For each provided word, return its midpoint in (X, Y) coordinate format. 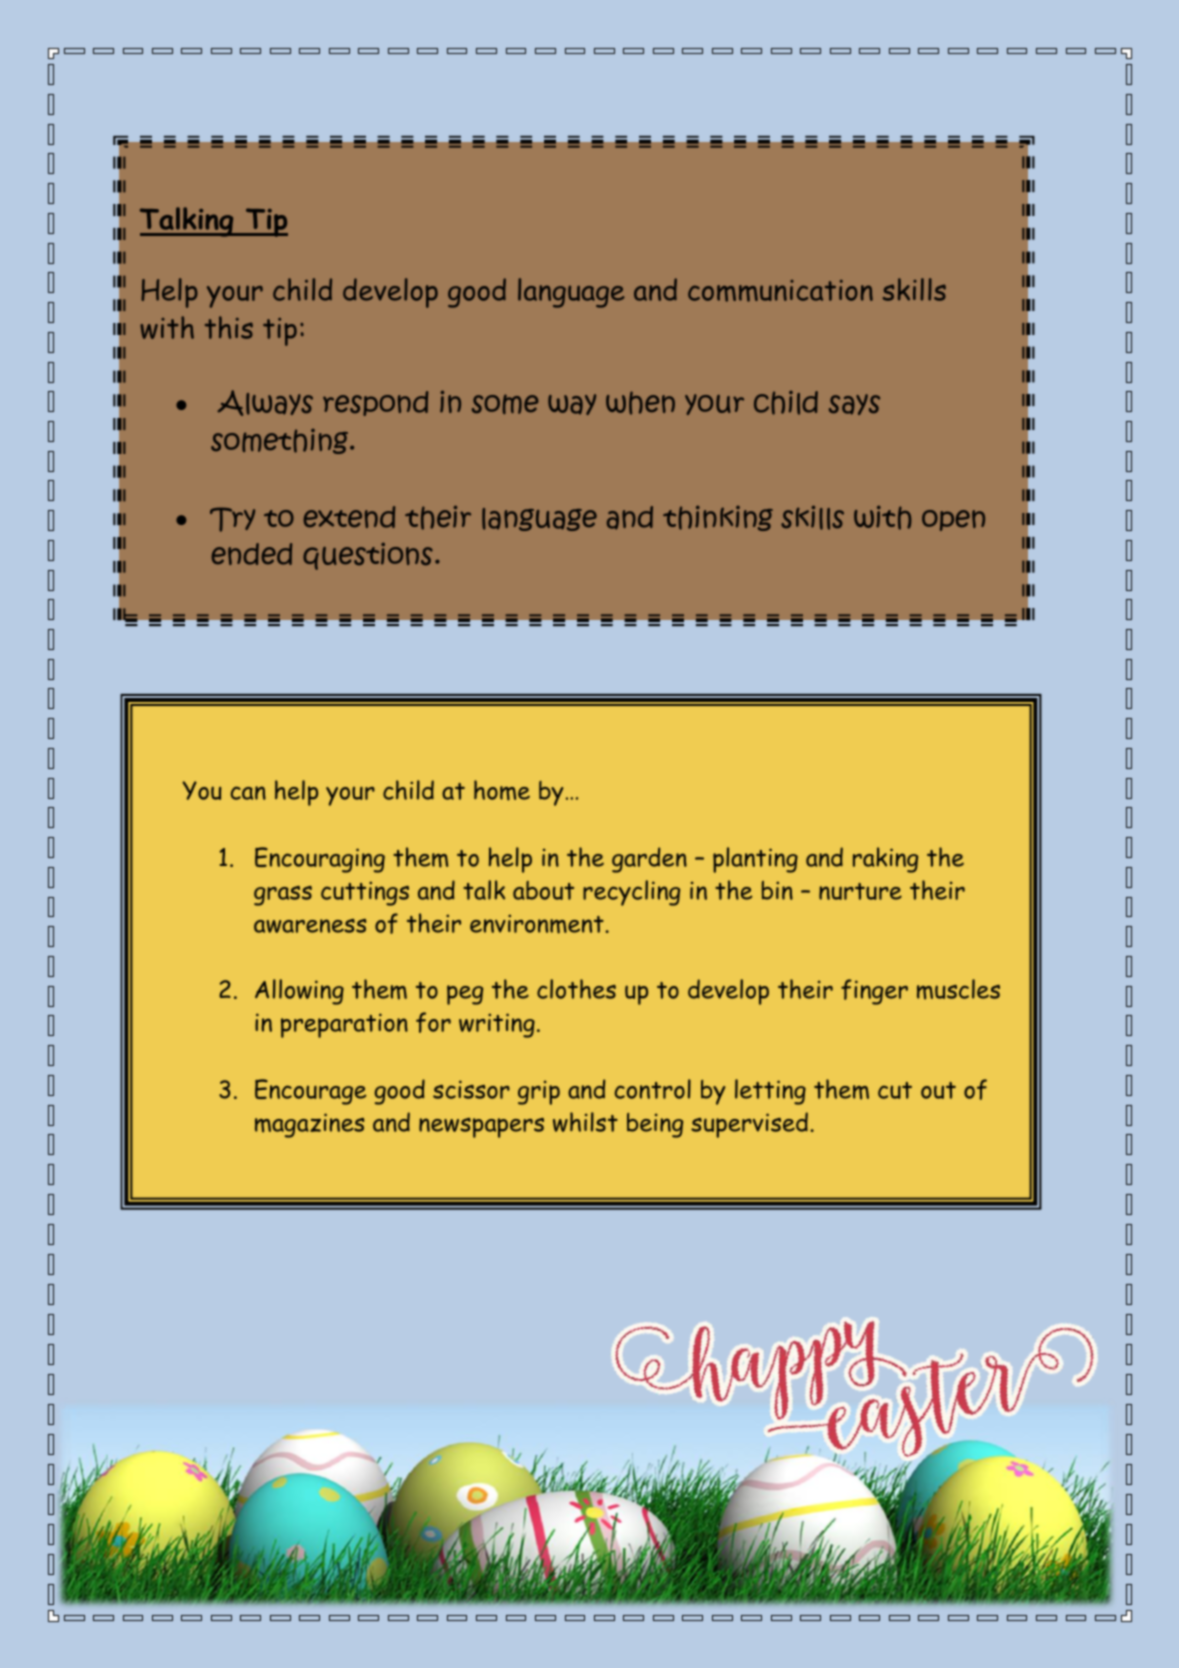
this (229, 327)
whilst (585, 1122)
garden (649, 860)
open (953, 520)
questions (368, 556)
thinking (718, 518)
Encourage (310, 1092)
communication (780, 291)
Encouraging (320, 860)
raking (885, 860)
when (640, 403)
